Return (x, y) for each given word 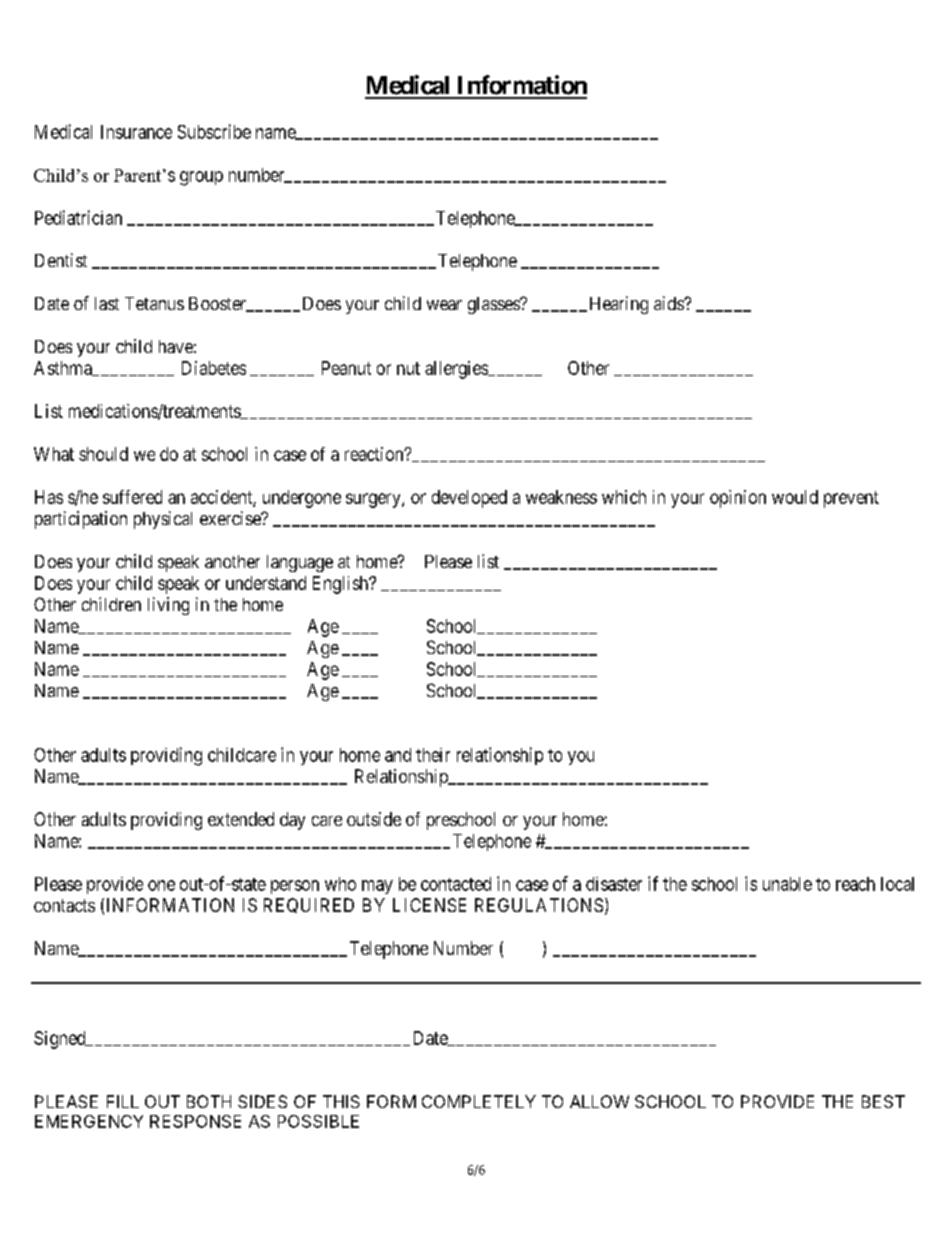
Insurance (136, 132)
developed (469, 499)
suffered (132, 497)
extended (241, 819)
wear (444, 305)
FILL (123, 1101)
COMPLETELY (479, 1101)
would (795, 497)
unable (787, 884)
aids (669, 303)
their (433, 755)
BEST (883, 1101)
